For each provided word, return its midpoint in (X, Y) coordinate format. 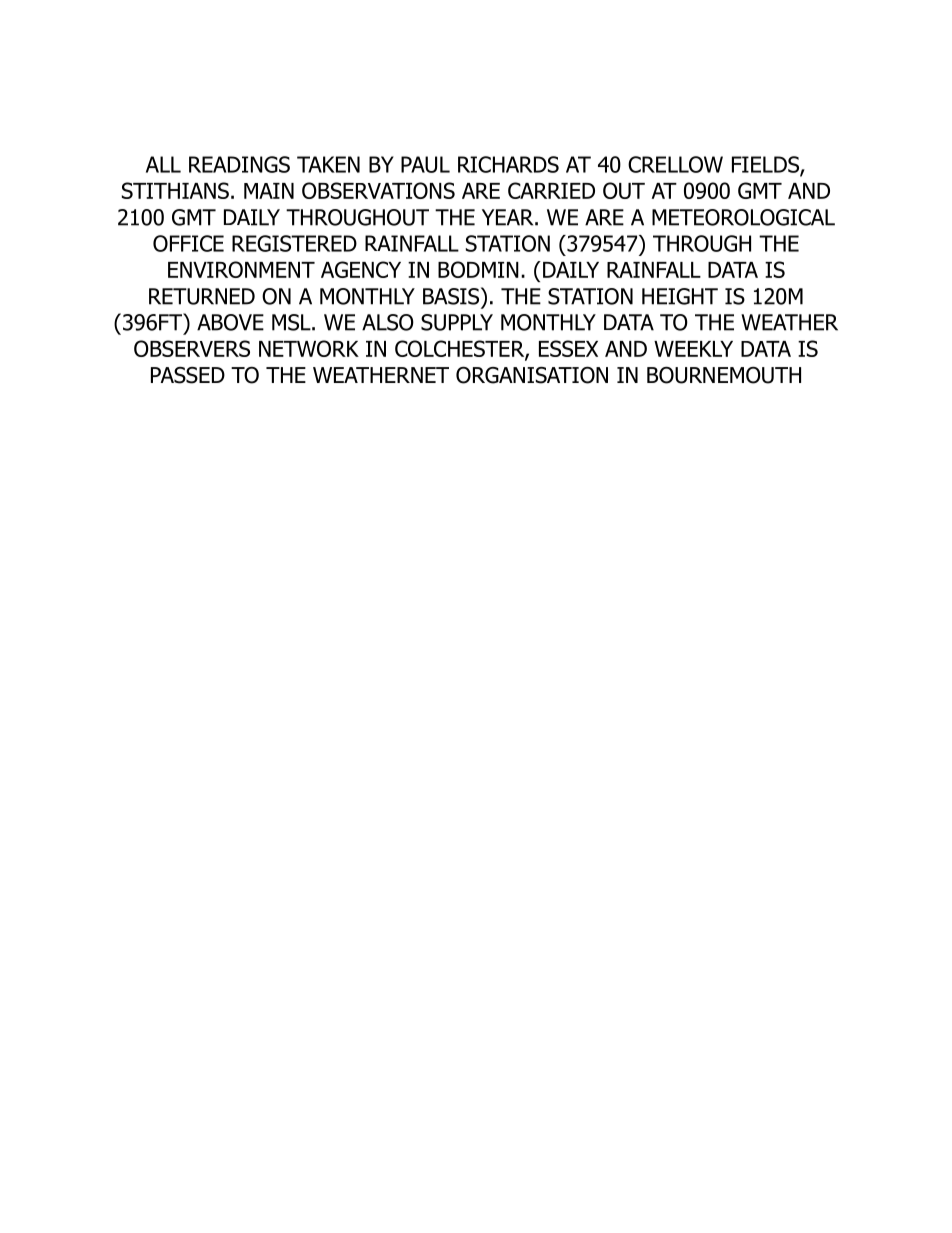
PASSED (188, 375)
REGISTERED (294, 243)
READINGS (239, 164)
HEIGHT (680, 296)
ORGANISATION (532, 375)
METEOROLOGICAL (743, 217)
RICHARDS (508, 164)
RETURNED (202, 296)
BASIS (452, 296)
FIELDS (766, 165)
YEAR (509, 217)
